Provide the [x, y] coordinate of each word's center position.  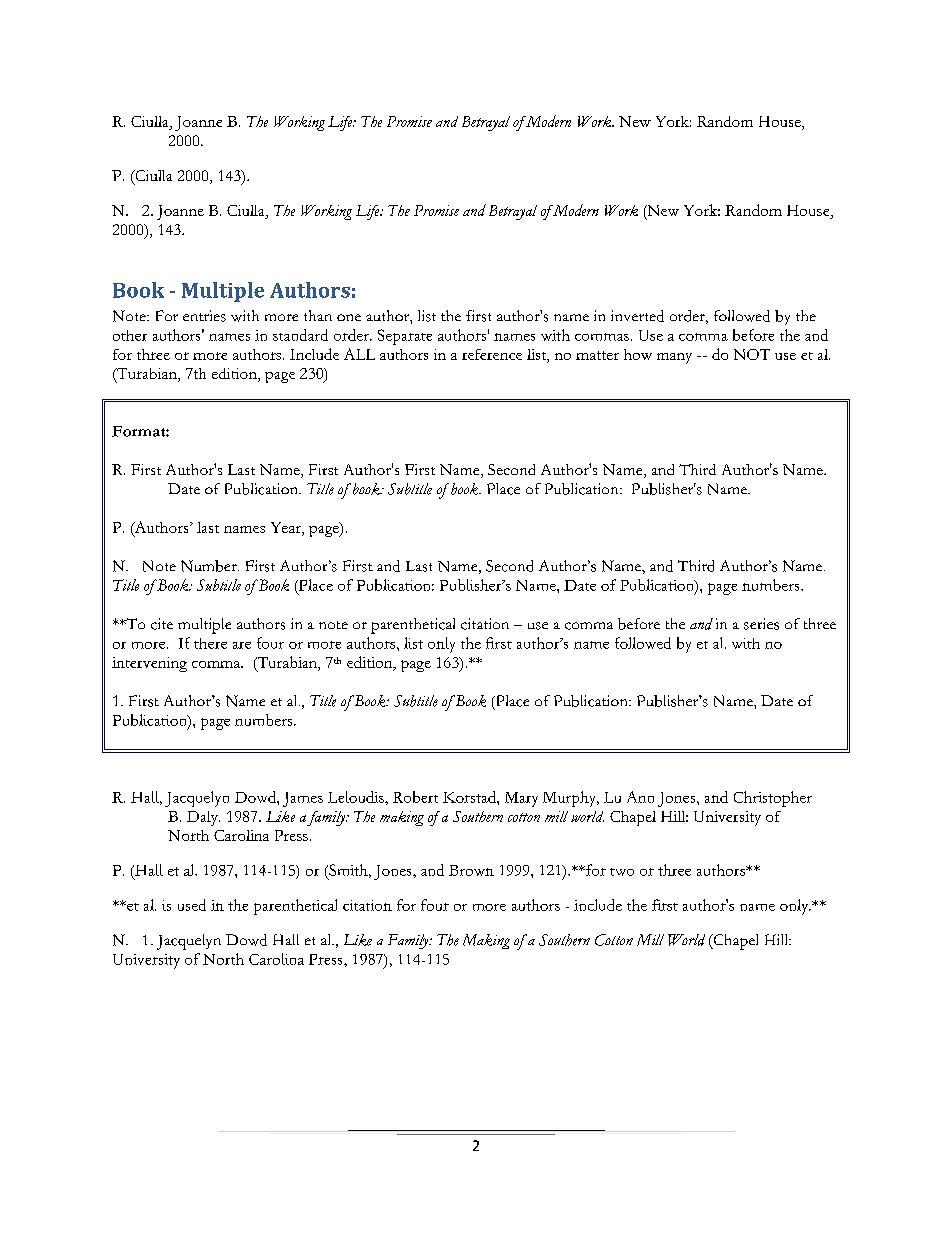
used [192, 905]
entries [204, 316]
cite [162, 624]
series [761, 624]
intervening [149, 664]
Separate [405, 337]
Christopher [773, 799]
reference [492, 354]
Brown [471, 870]
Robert [415, 797]
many [674, 358]
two [622, 872]
